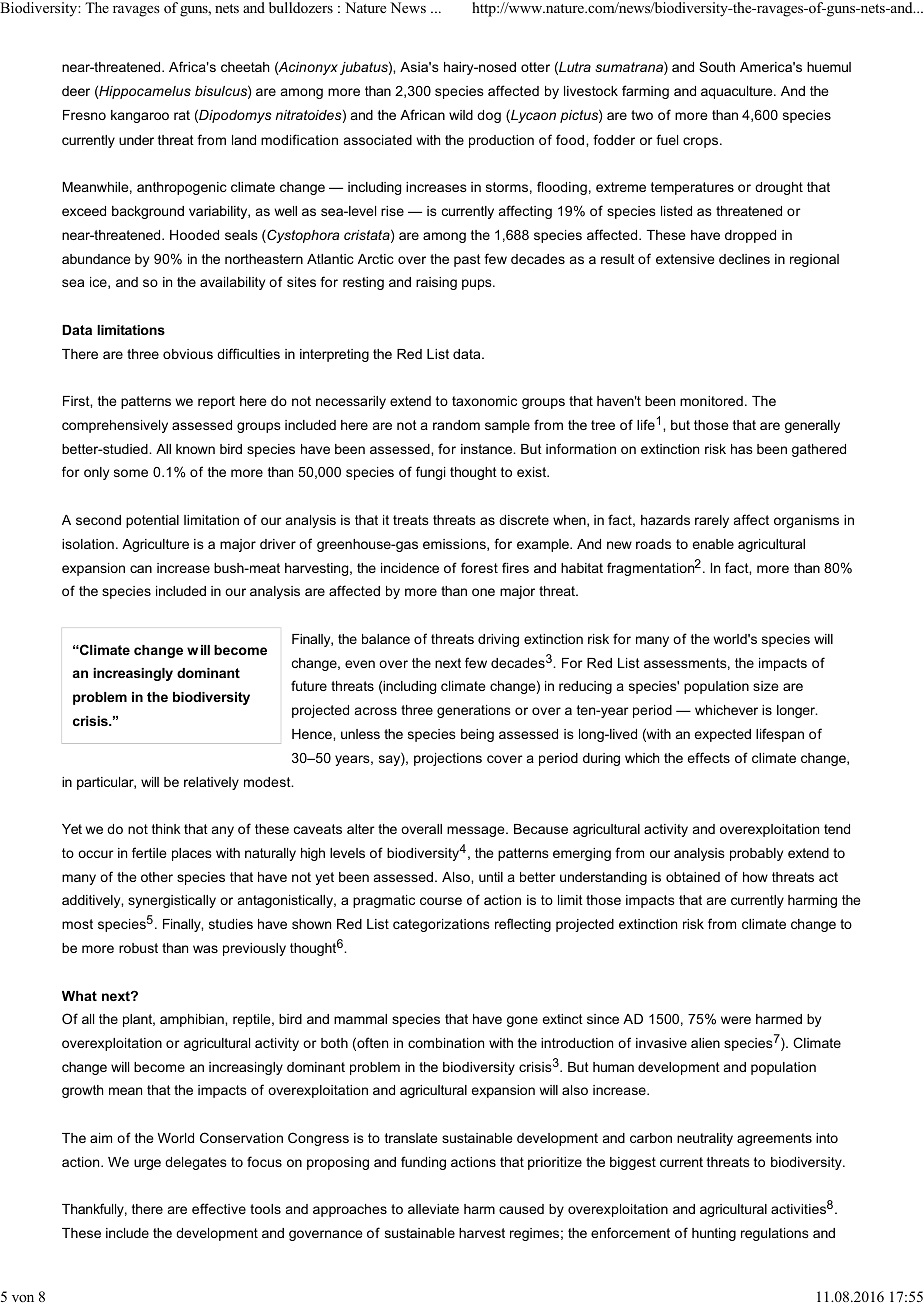 Image resolution: width=924 pixels, height=1308 pixels. Describe the element at coordinates (138, 948) in the document. I see `robust` at that location.
